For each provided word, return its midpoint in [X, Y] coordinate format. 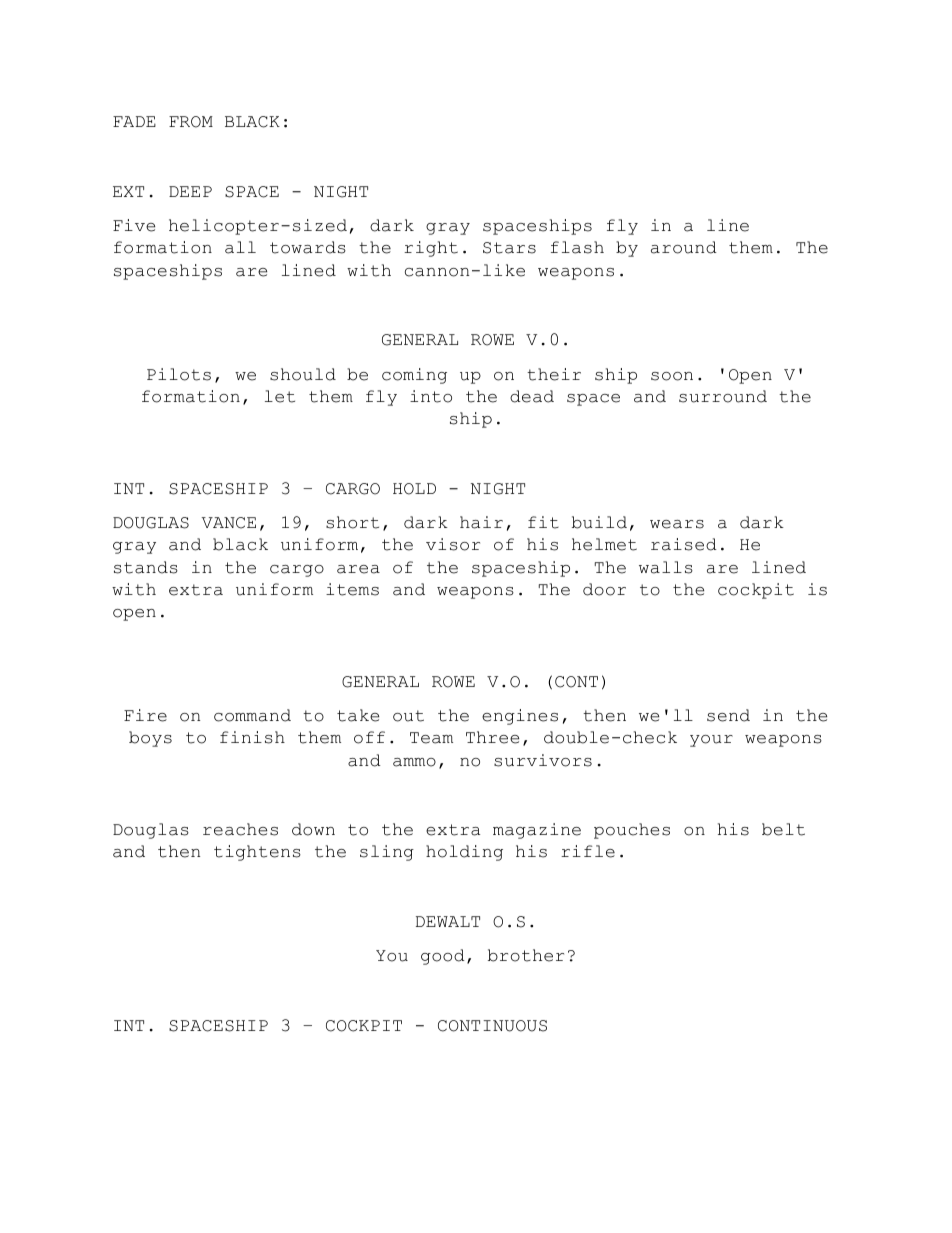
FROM [191, 122]
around [684, 247]
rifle [588, 851]
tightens [257, 853]
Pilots [179, 374]
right [431, 249]
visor [453, 544]
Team [431, 738]
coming [414, 376]
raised [684, 544]
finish [252, 737]
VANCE [229, 523]
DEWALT [448, 921]
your [711, 741]
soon [672, 376]
